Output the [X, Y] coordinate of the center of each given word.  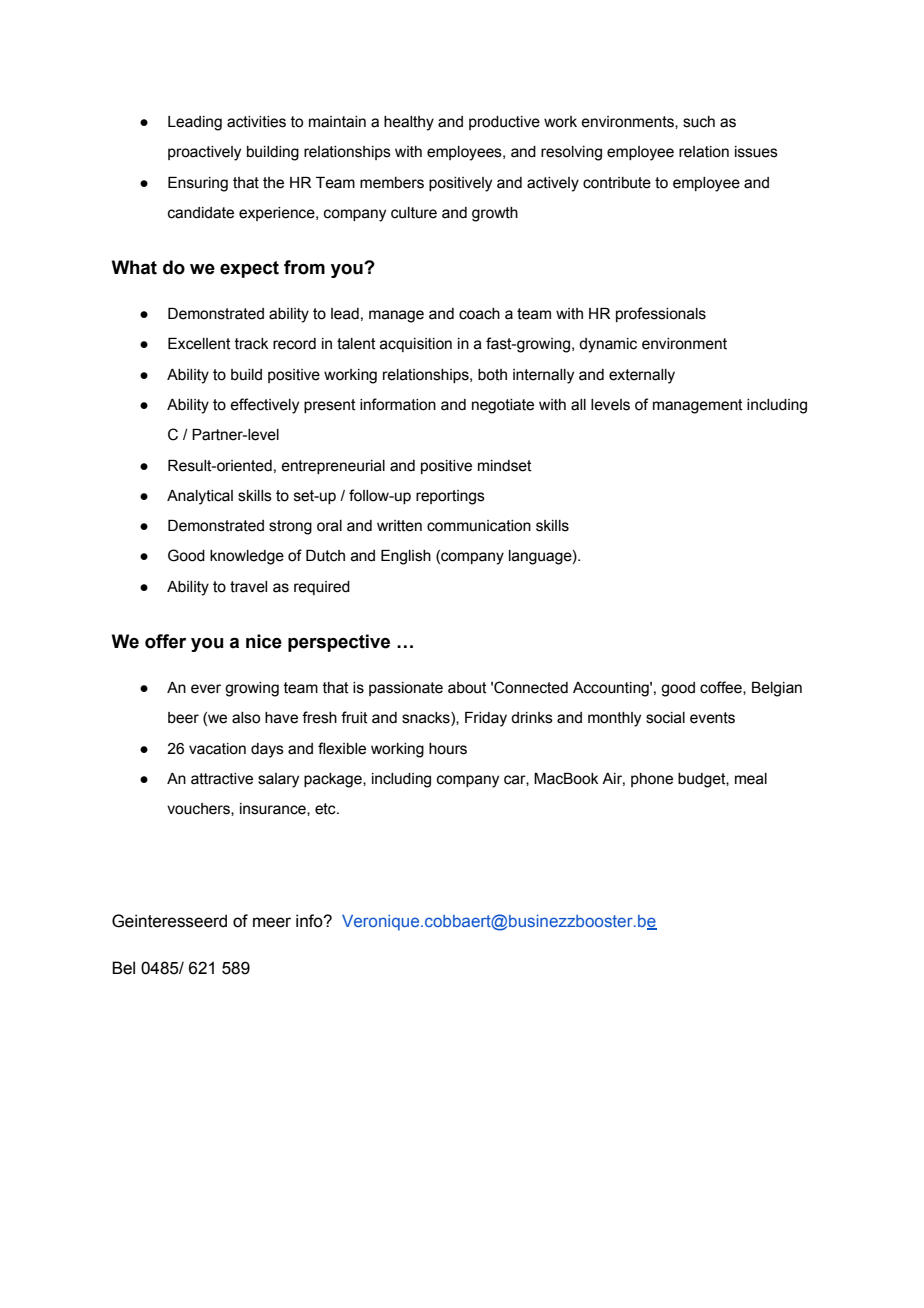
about [467, 688]
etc [326, 809]
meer [272, 922]
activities [256, 122]
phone [652, 780]
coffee [722, 688]
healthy [409, 123]
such [699, 122]
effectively [264, 406]
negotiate [503, 406]
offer [165, 641]
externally [642, 376]
